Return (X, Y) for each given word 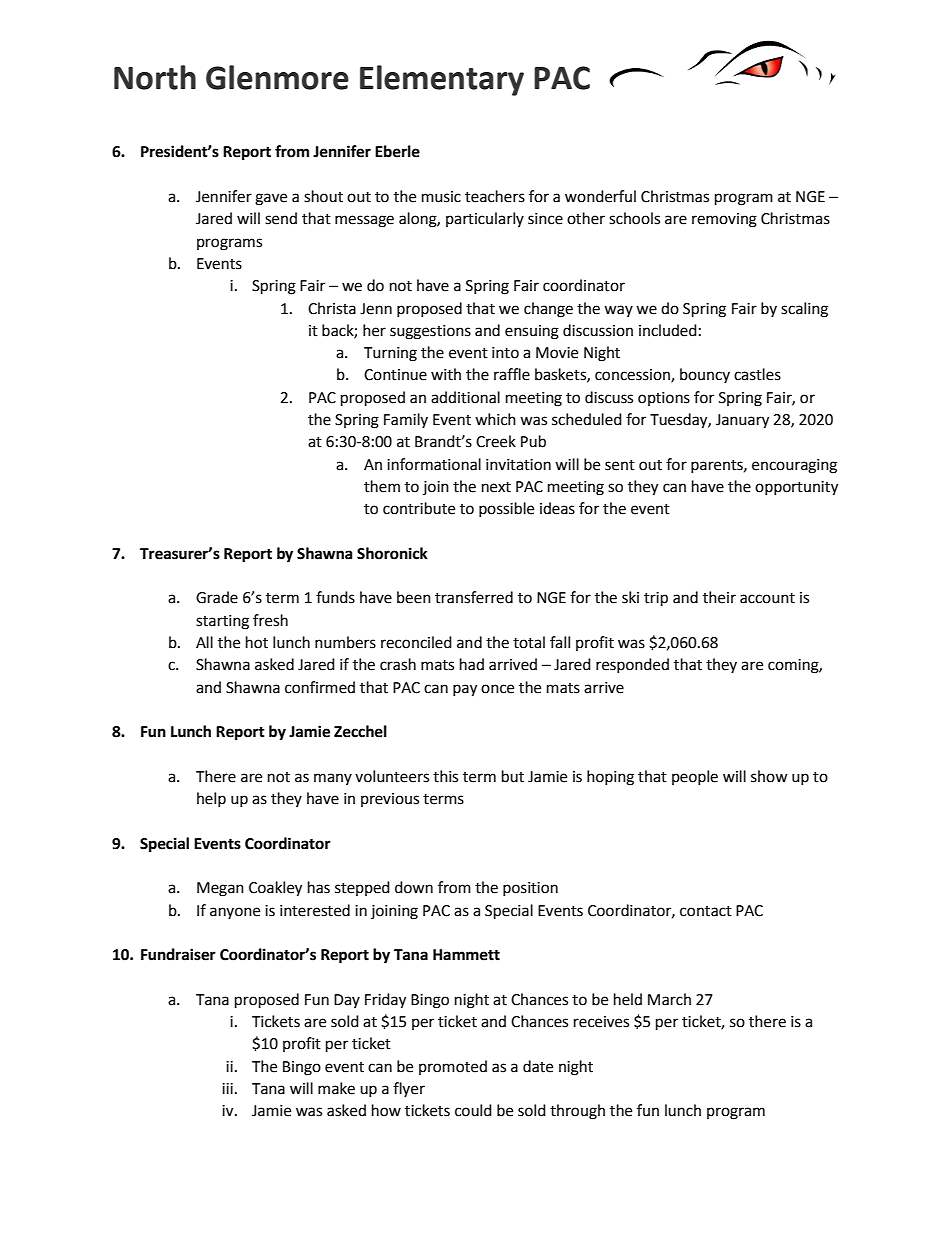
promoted (453, 1067)
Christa (332, 308)
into (505, 353)
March (669, 999)
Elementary (442, 80)
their (719, 597)
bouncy (705, 375)
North (155, 77)
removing (724, 220)
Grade (217, 597)
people (695, 777)
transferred (474, 597)
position (530, 889)
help (211, 799)
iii (227, 1088)
